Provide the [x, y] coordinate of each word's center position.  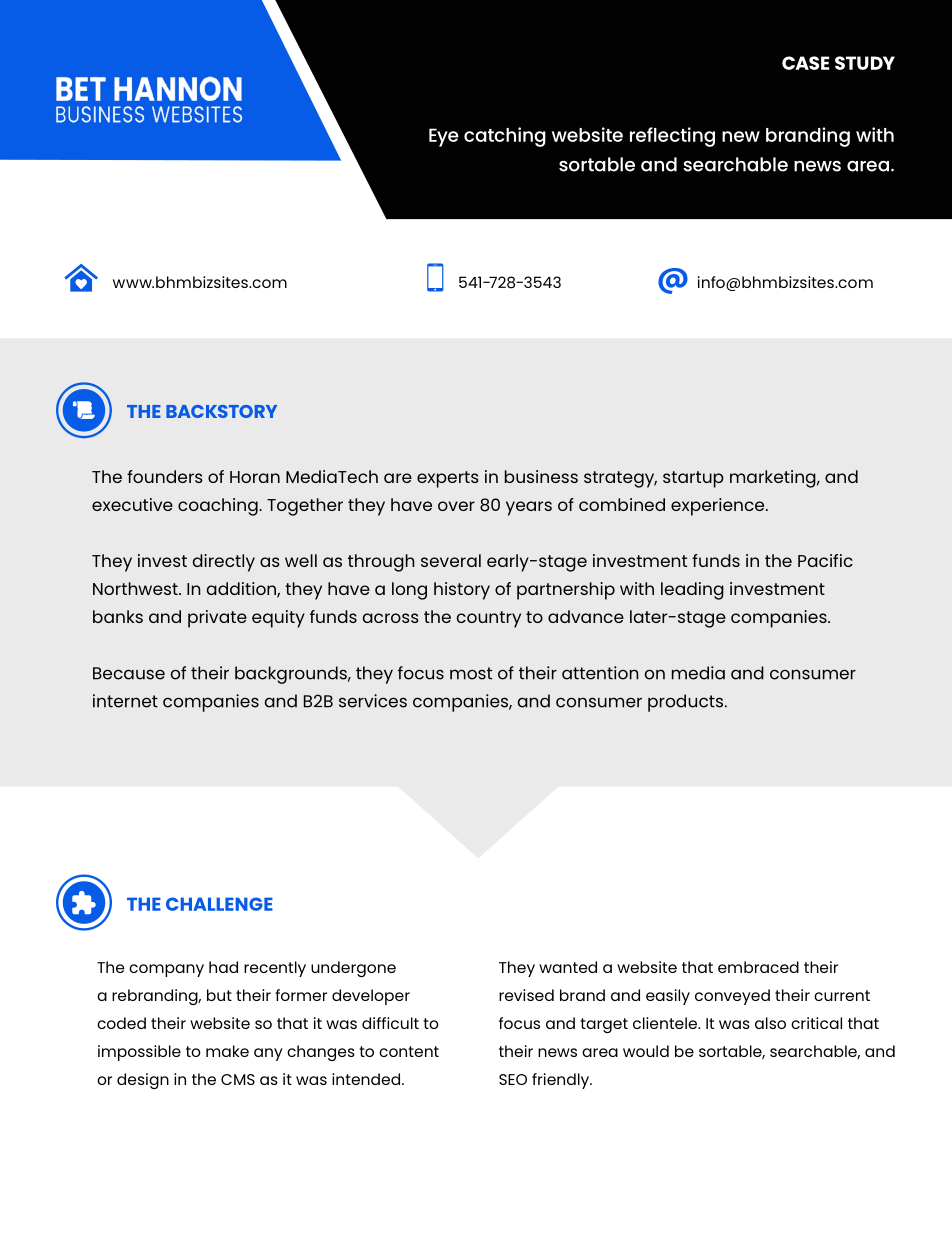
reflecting [672, 137]
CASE [805, 63]
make [227, 1051]
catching [505, 137]
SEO [513, 1079]
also [770, 1023]
